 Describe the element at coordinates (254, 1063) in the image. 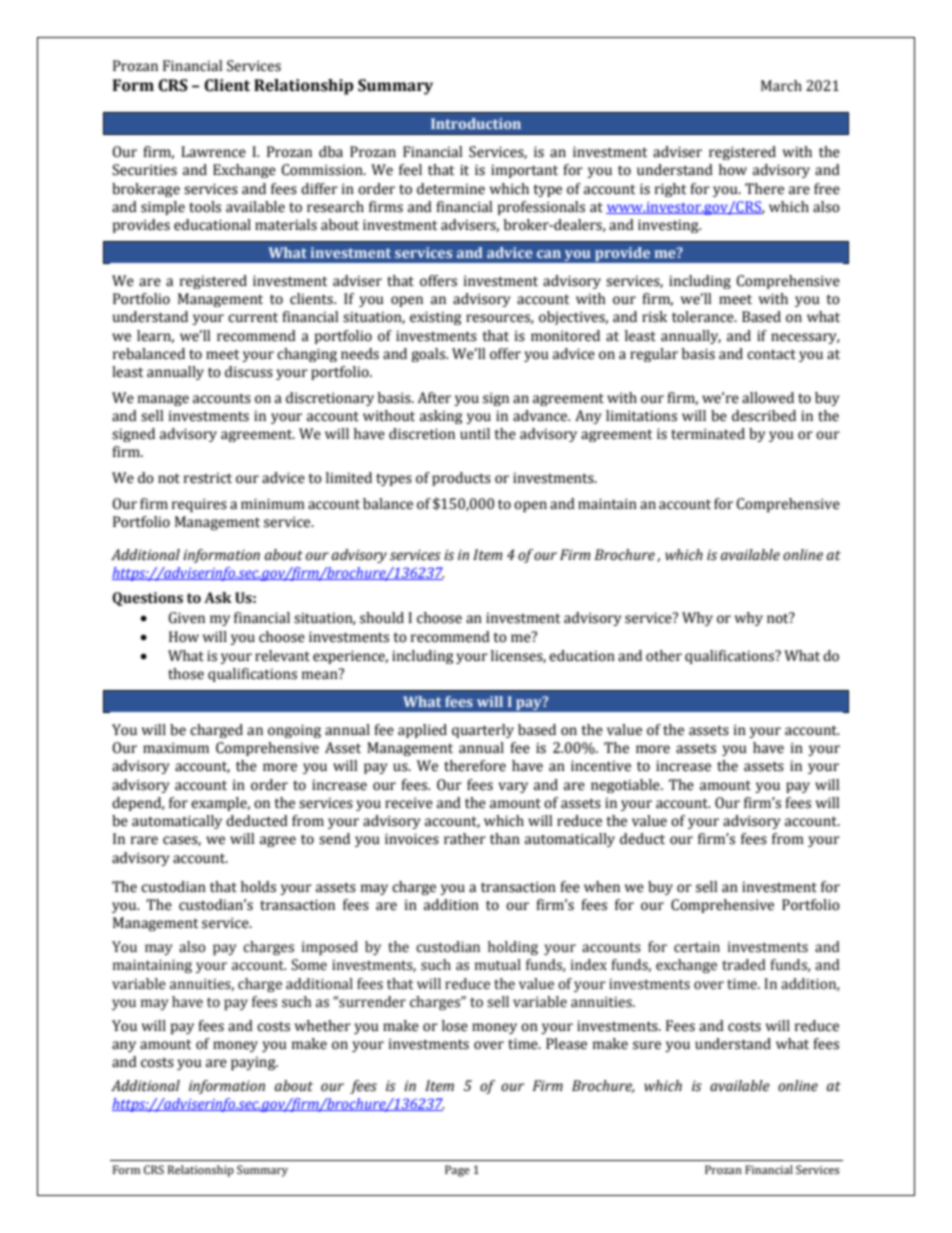

I see `paying` at that location.
